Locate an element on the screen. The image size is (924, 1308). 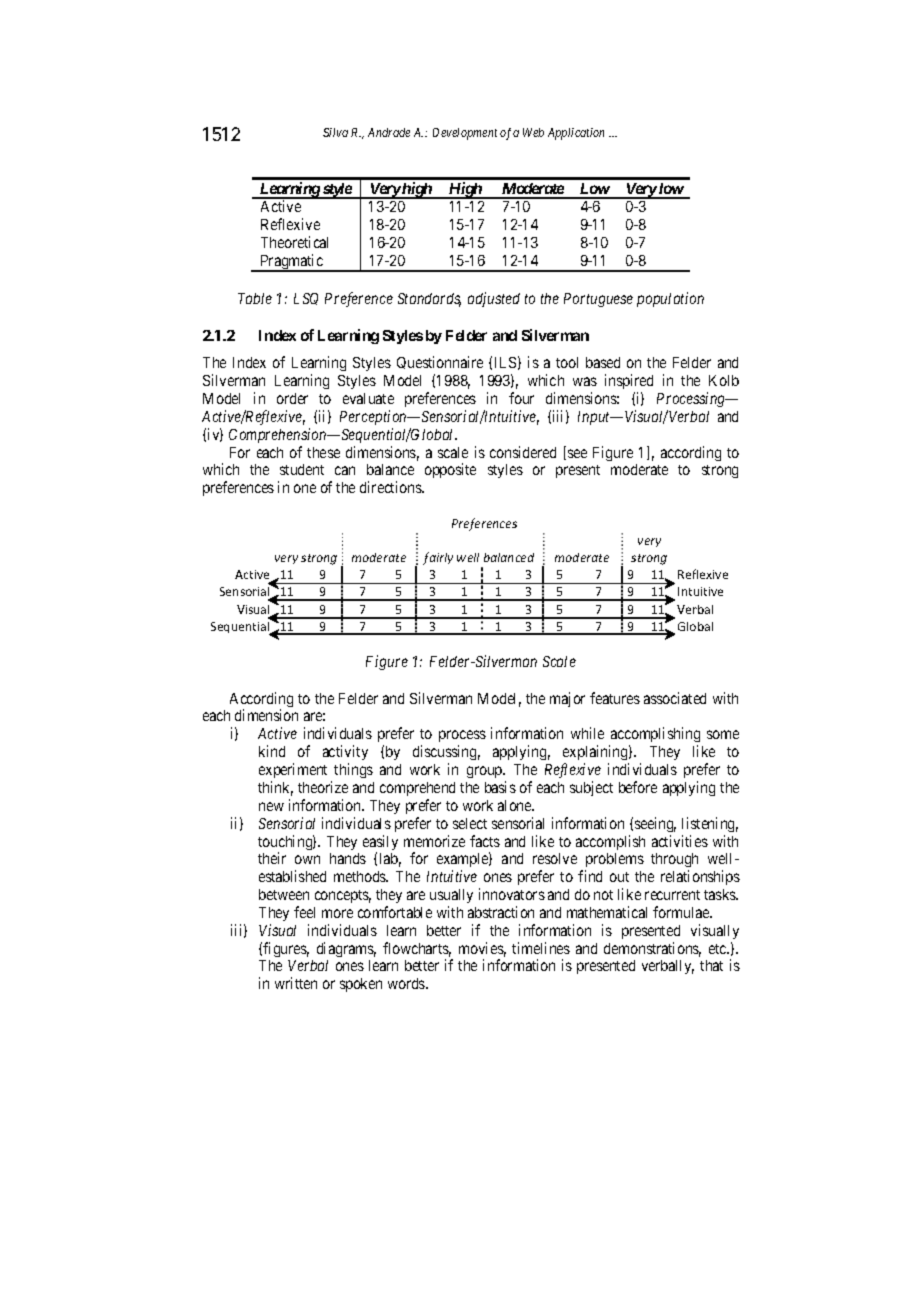
timelines is located at coordinates (541, 948).
